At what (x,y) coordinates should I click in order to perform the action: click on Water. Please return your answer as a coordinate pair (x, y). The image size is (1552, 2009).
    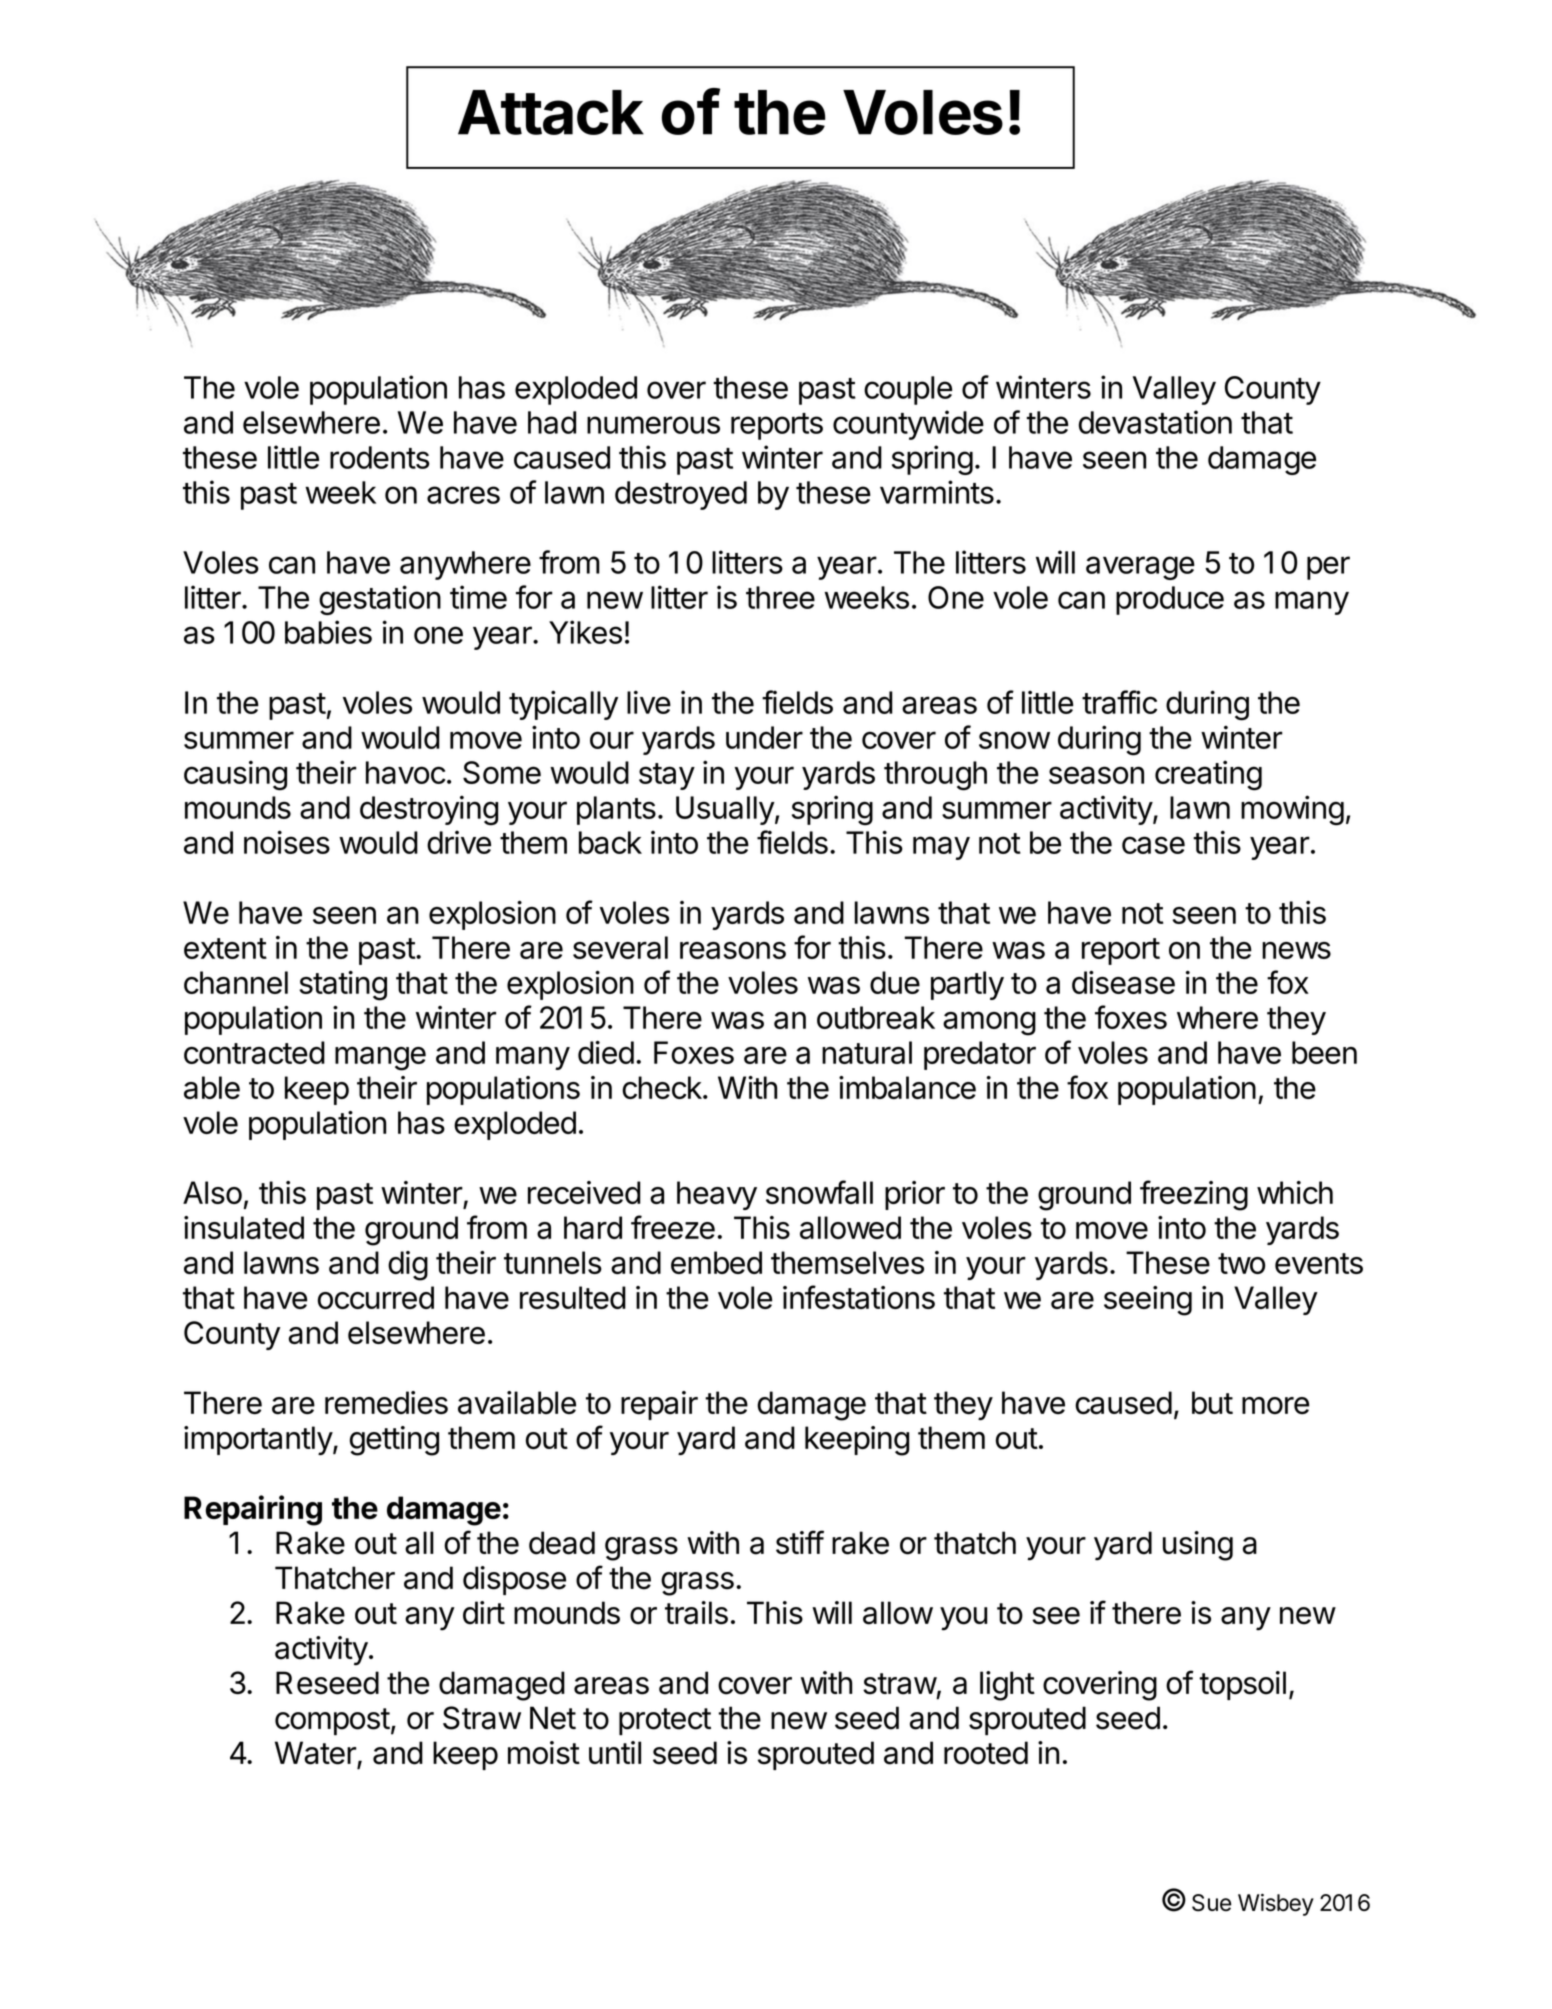
    Looking at the image, I should click on (316, 1754).
